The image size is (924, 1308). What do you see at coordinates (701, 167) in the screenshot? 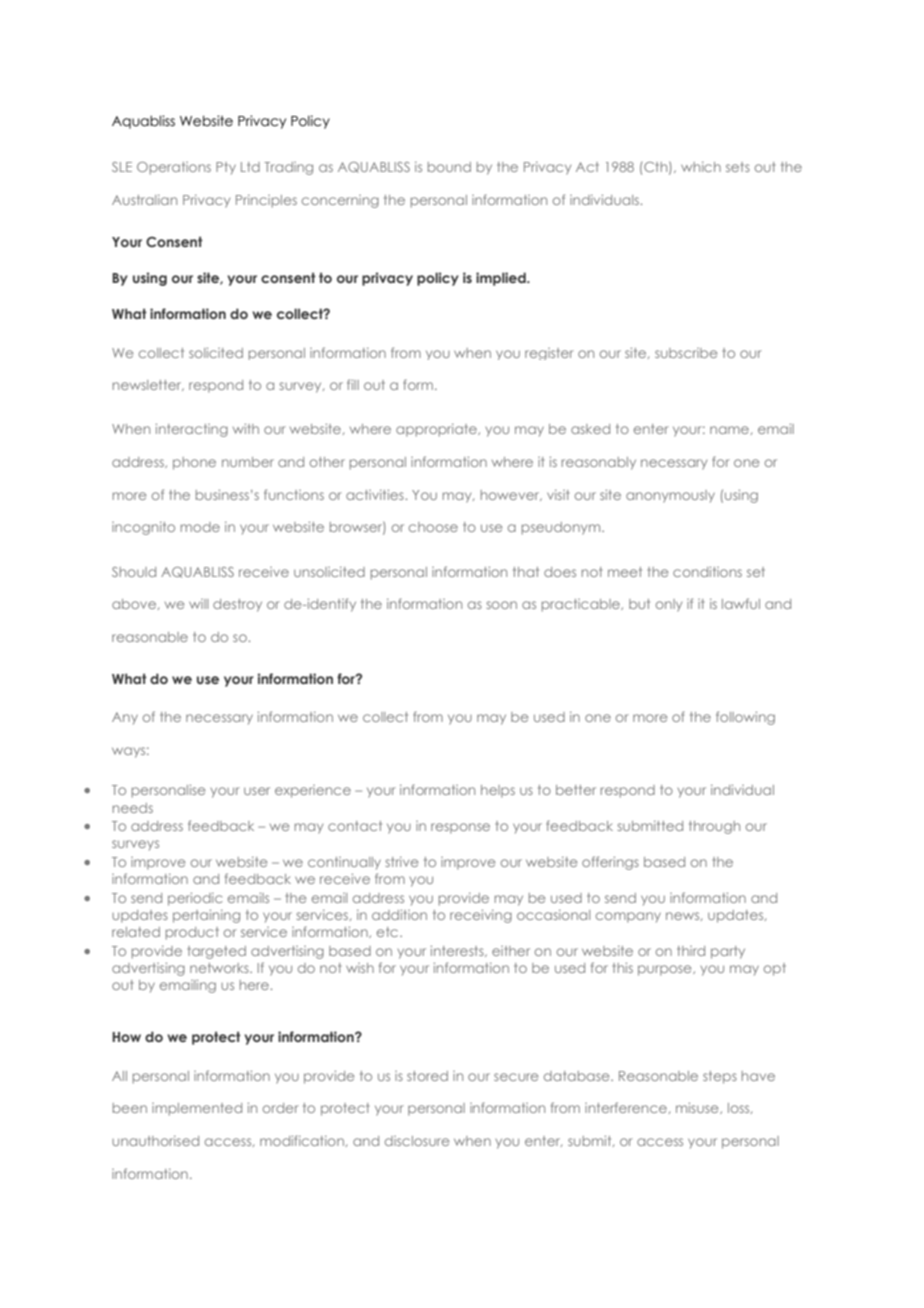
I see `which` at bounding box center [701, 167].
